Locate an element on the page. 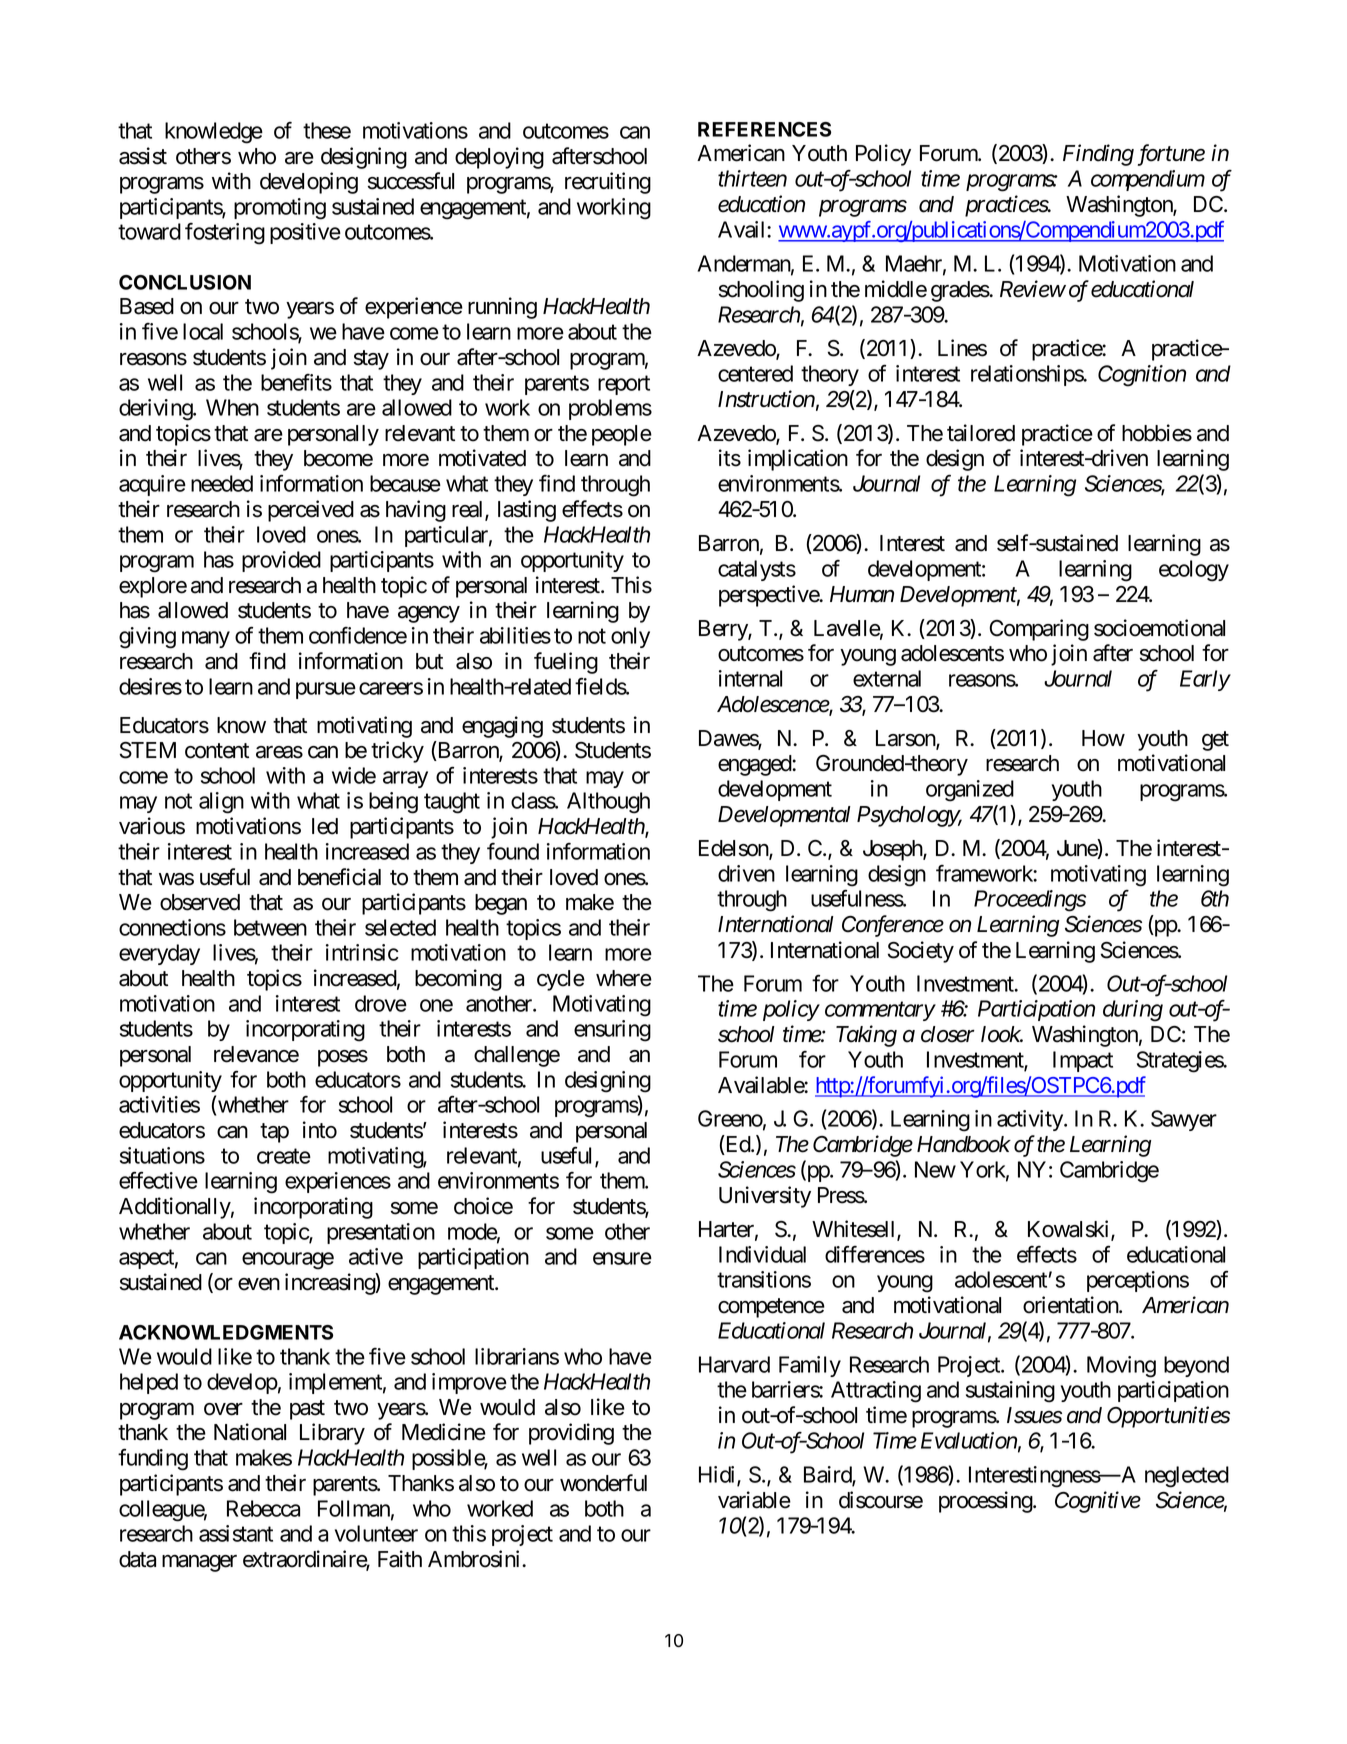  Rebecca is located at coordinates (263, 1508).
